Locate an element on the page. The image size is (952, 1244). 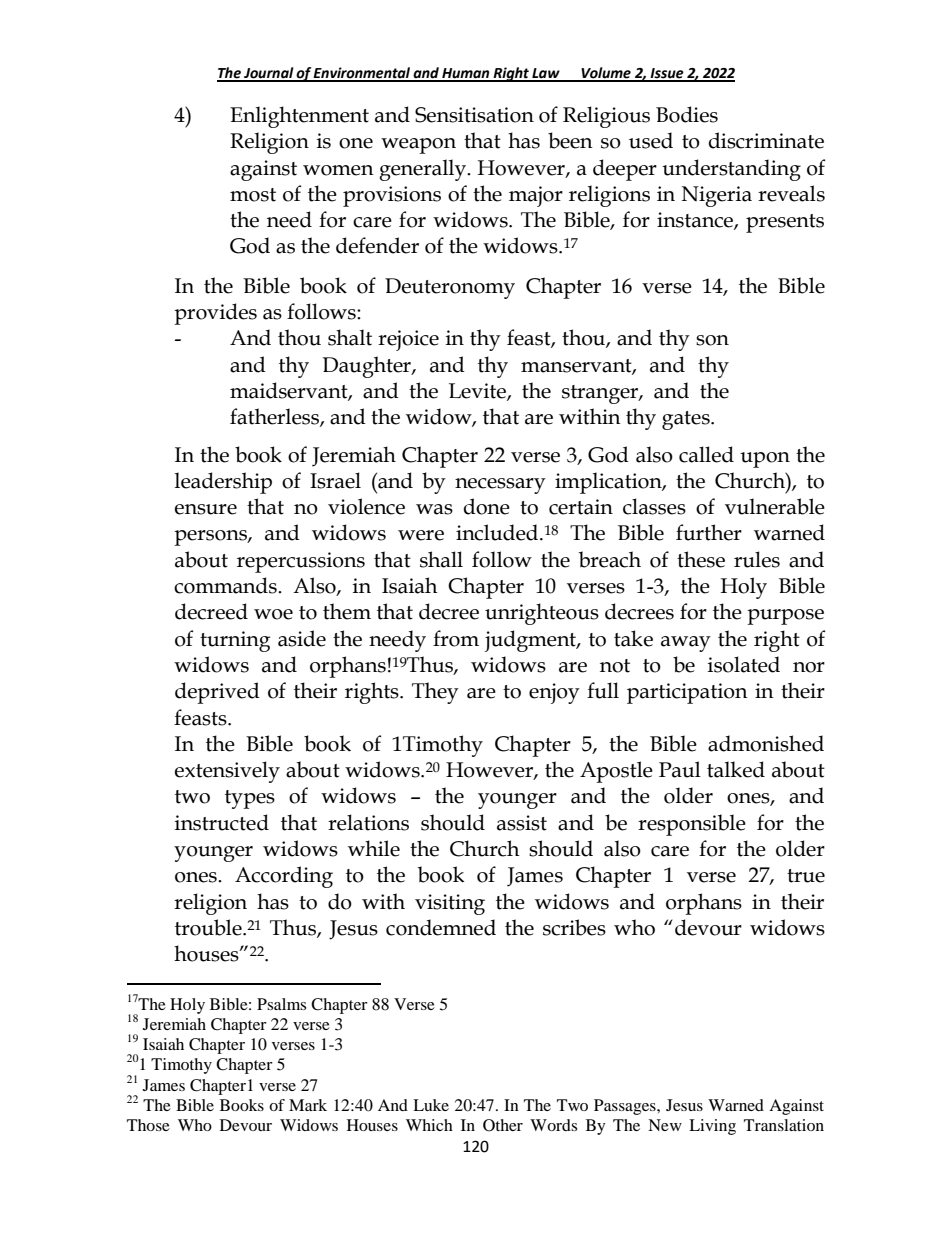
Journal is located at coordinates (269, 74).
